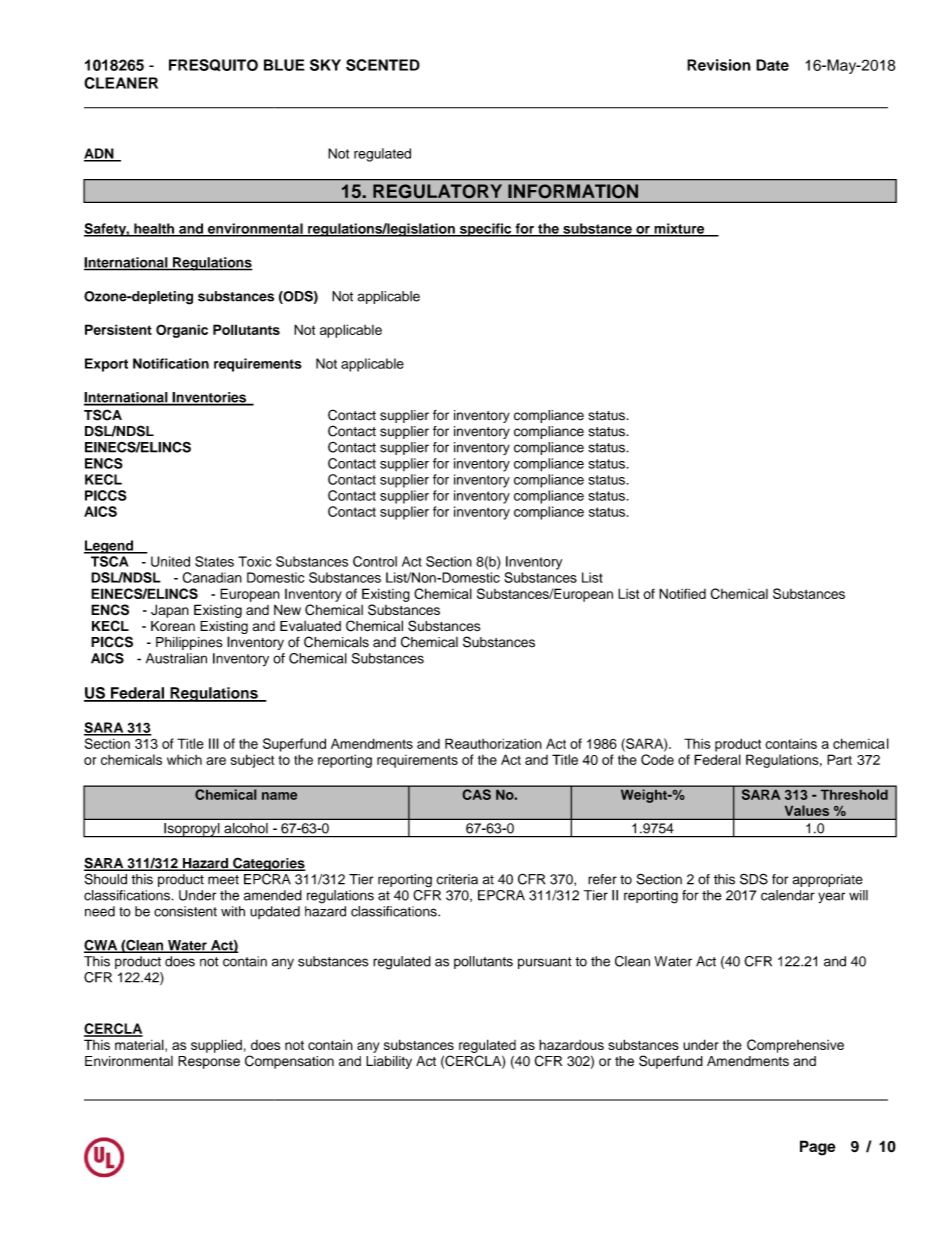 The image size is (952, 1233). Describe the element at coordinates (389, 1062) in the screenshot. I see `Liability` at that location.
